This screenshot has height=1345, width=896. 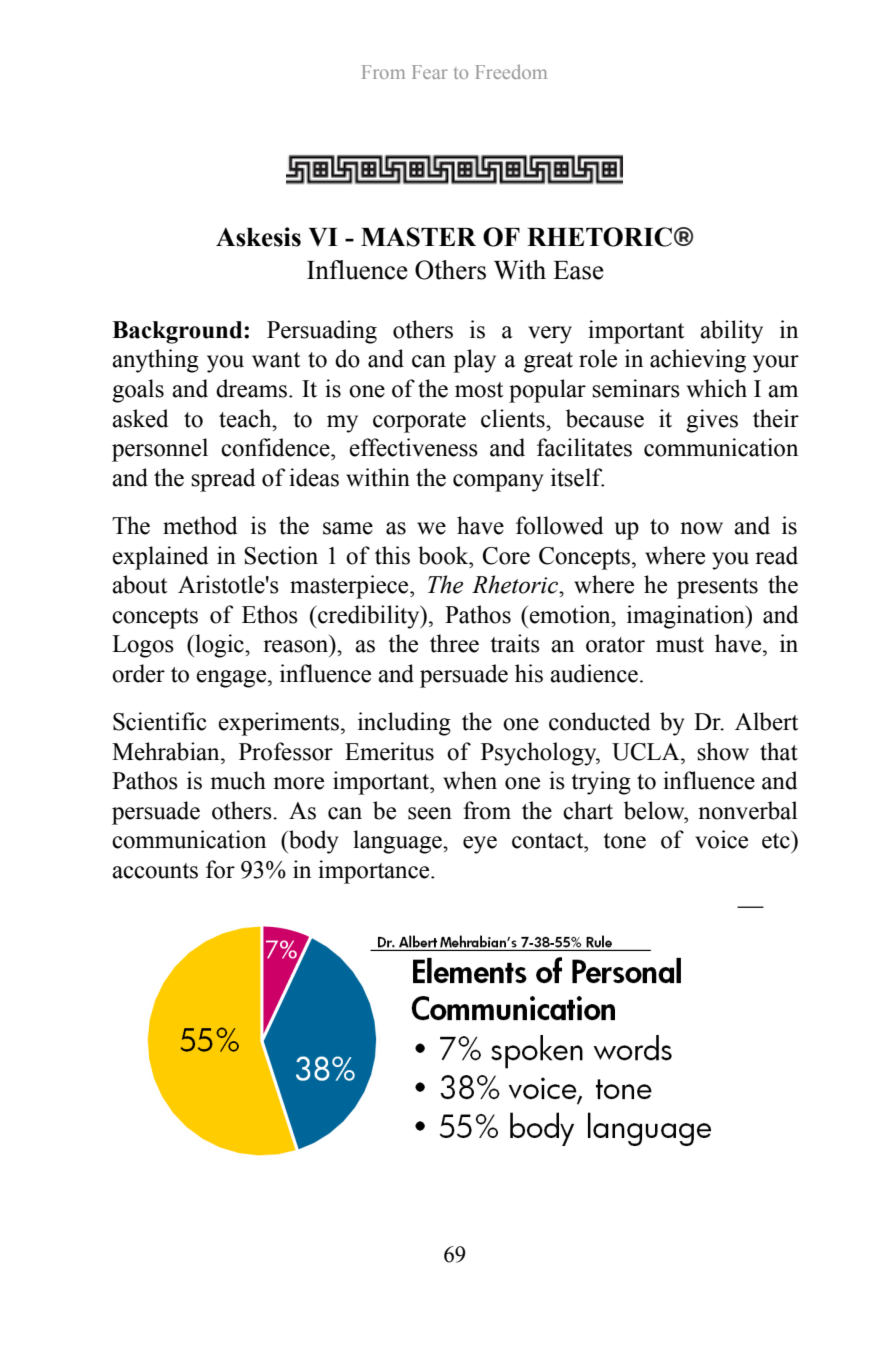 What do you see at coordinates (430, 72) in the screenshot?
I see `Fear` at bounding box center [430, 72].
